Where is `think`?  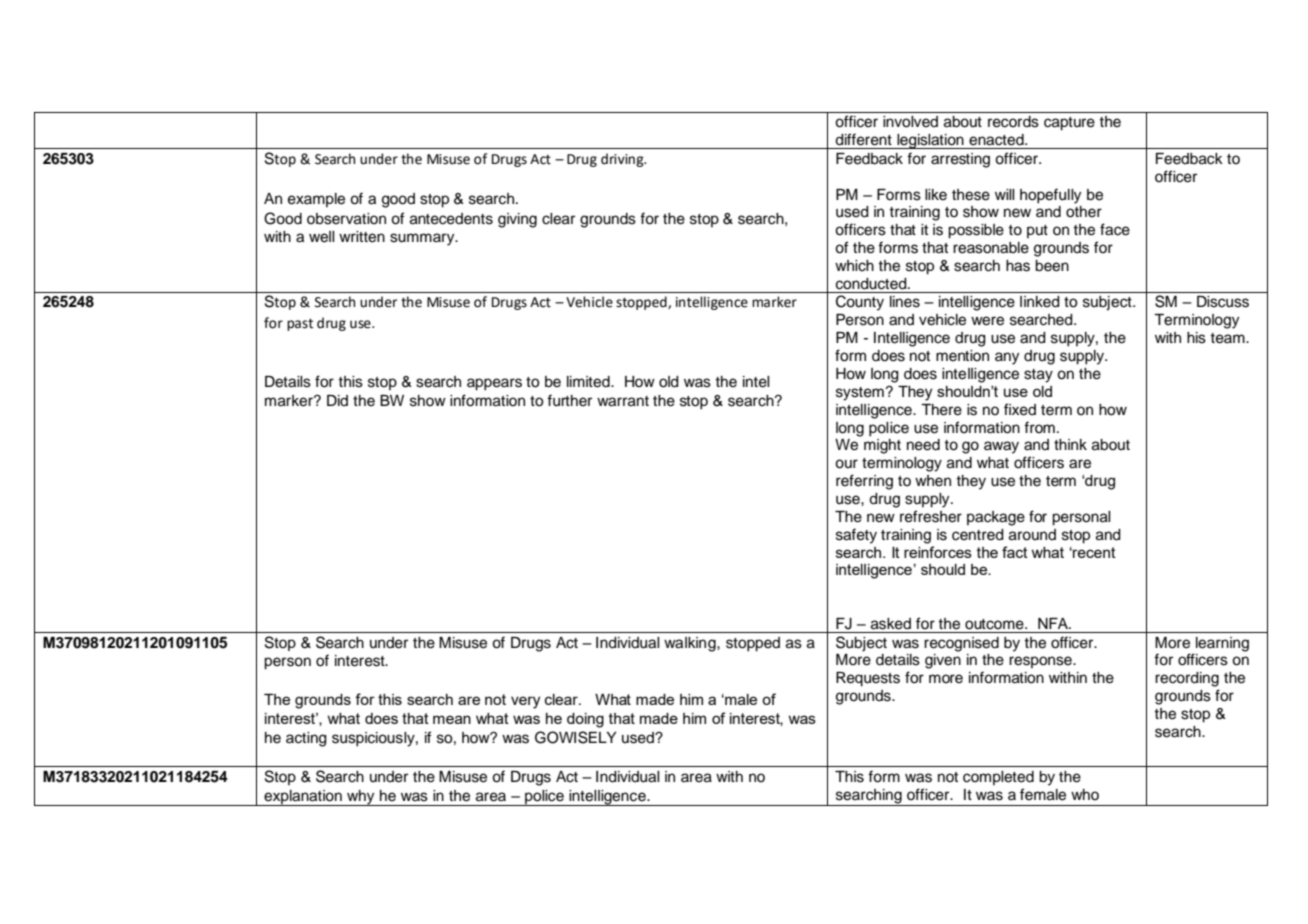
think is located at coordinates (1070, 444).
